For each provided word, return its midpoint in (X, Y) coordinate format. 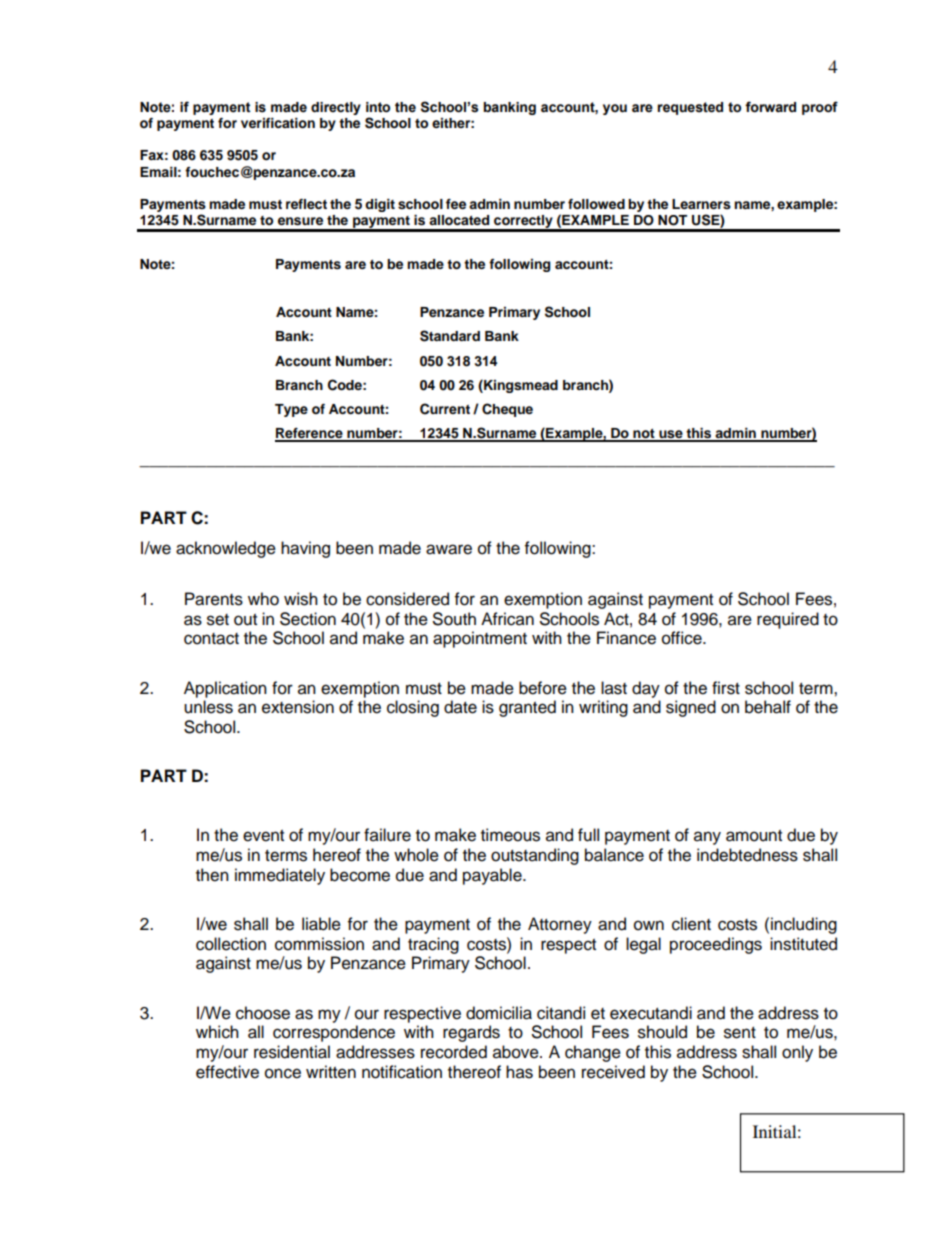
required (788, 620)
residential (292, 1052)
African (507, 619)
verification (278, 123)
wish (301, 599)
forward (770, 107)
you (615, 109)
